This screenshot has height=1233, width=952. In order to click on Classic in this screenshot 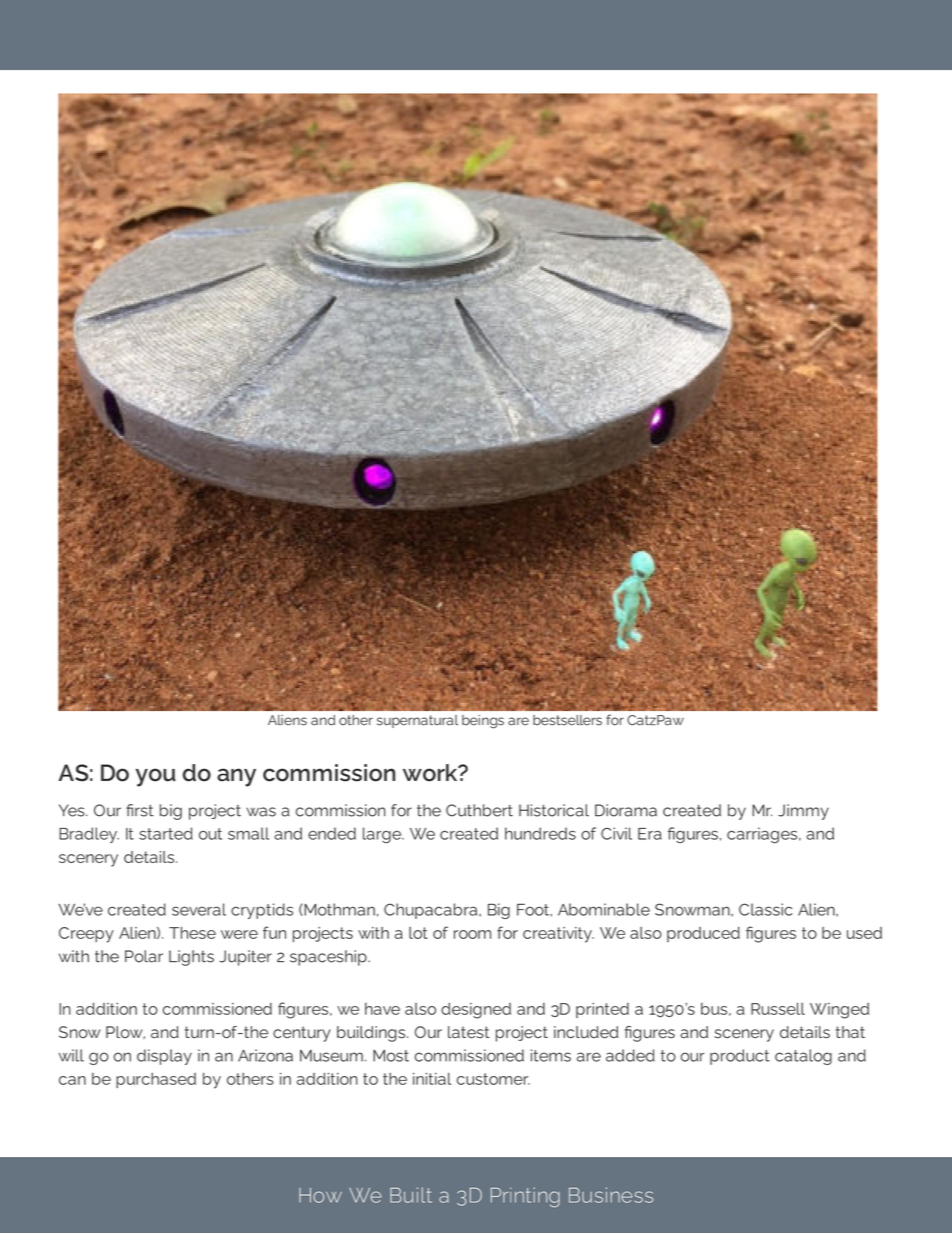, I will do `click(765, 909)`.
